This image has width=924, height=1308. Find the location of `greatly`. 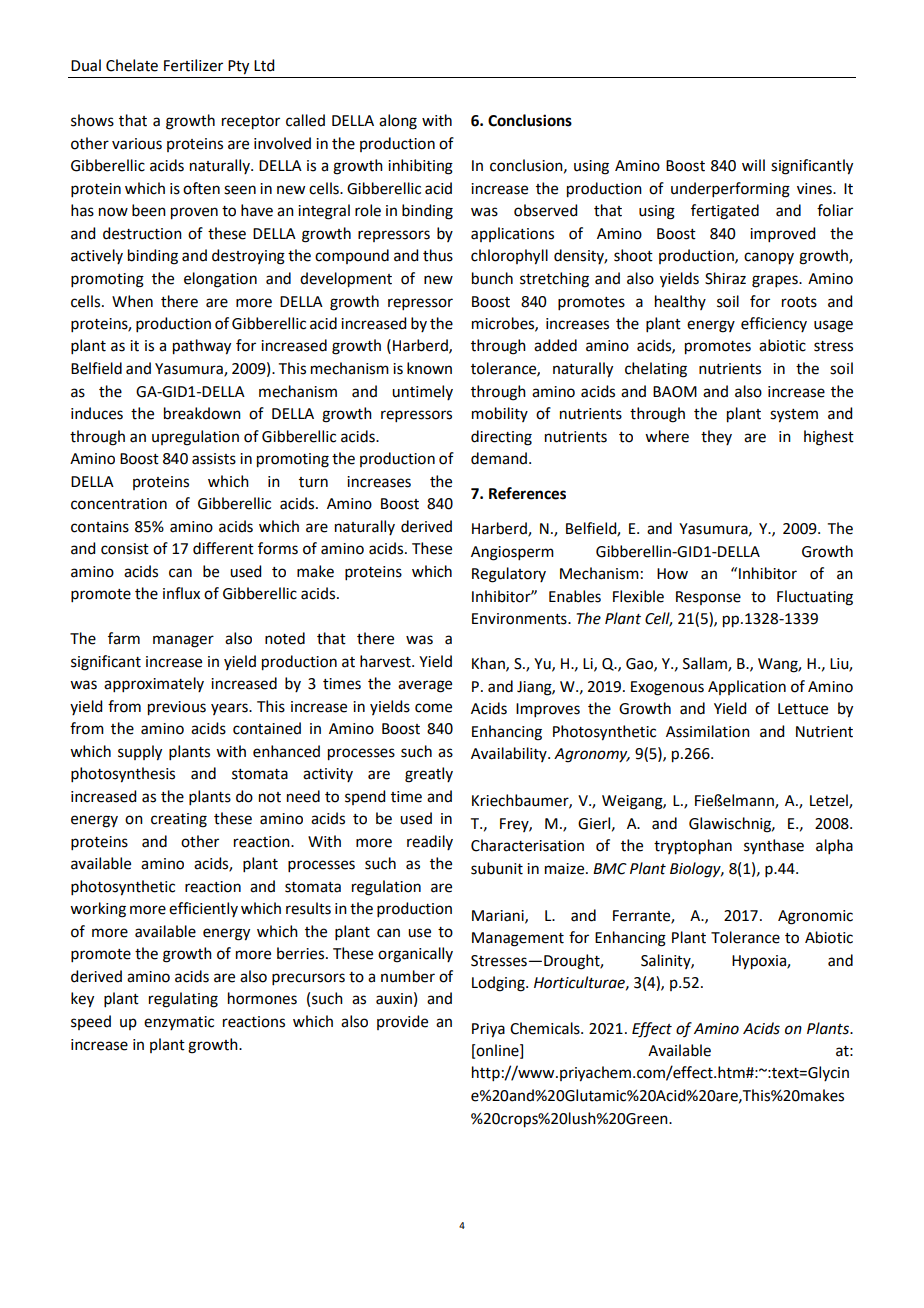

greatly is located at coordinates (429, 775).
